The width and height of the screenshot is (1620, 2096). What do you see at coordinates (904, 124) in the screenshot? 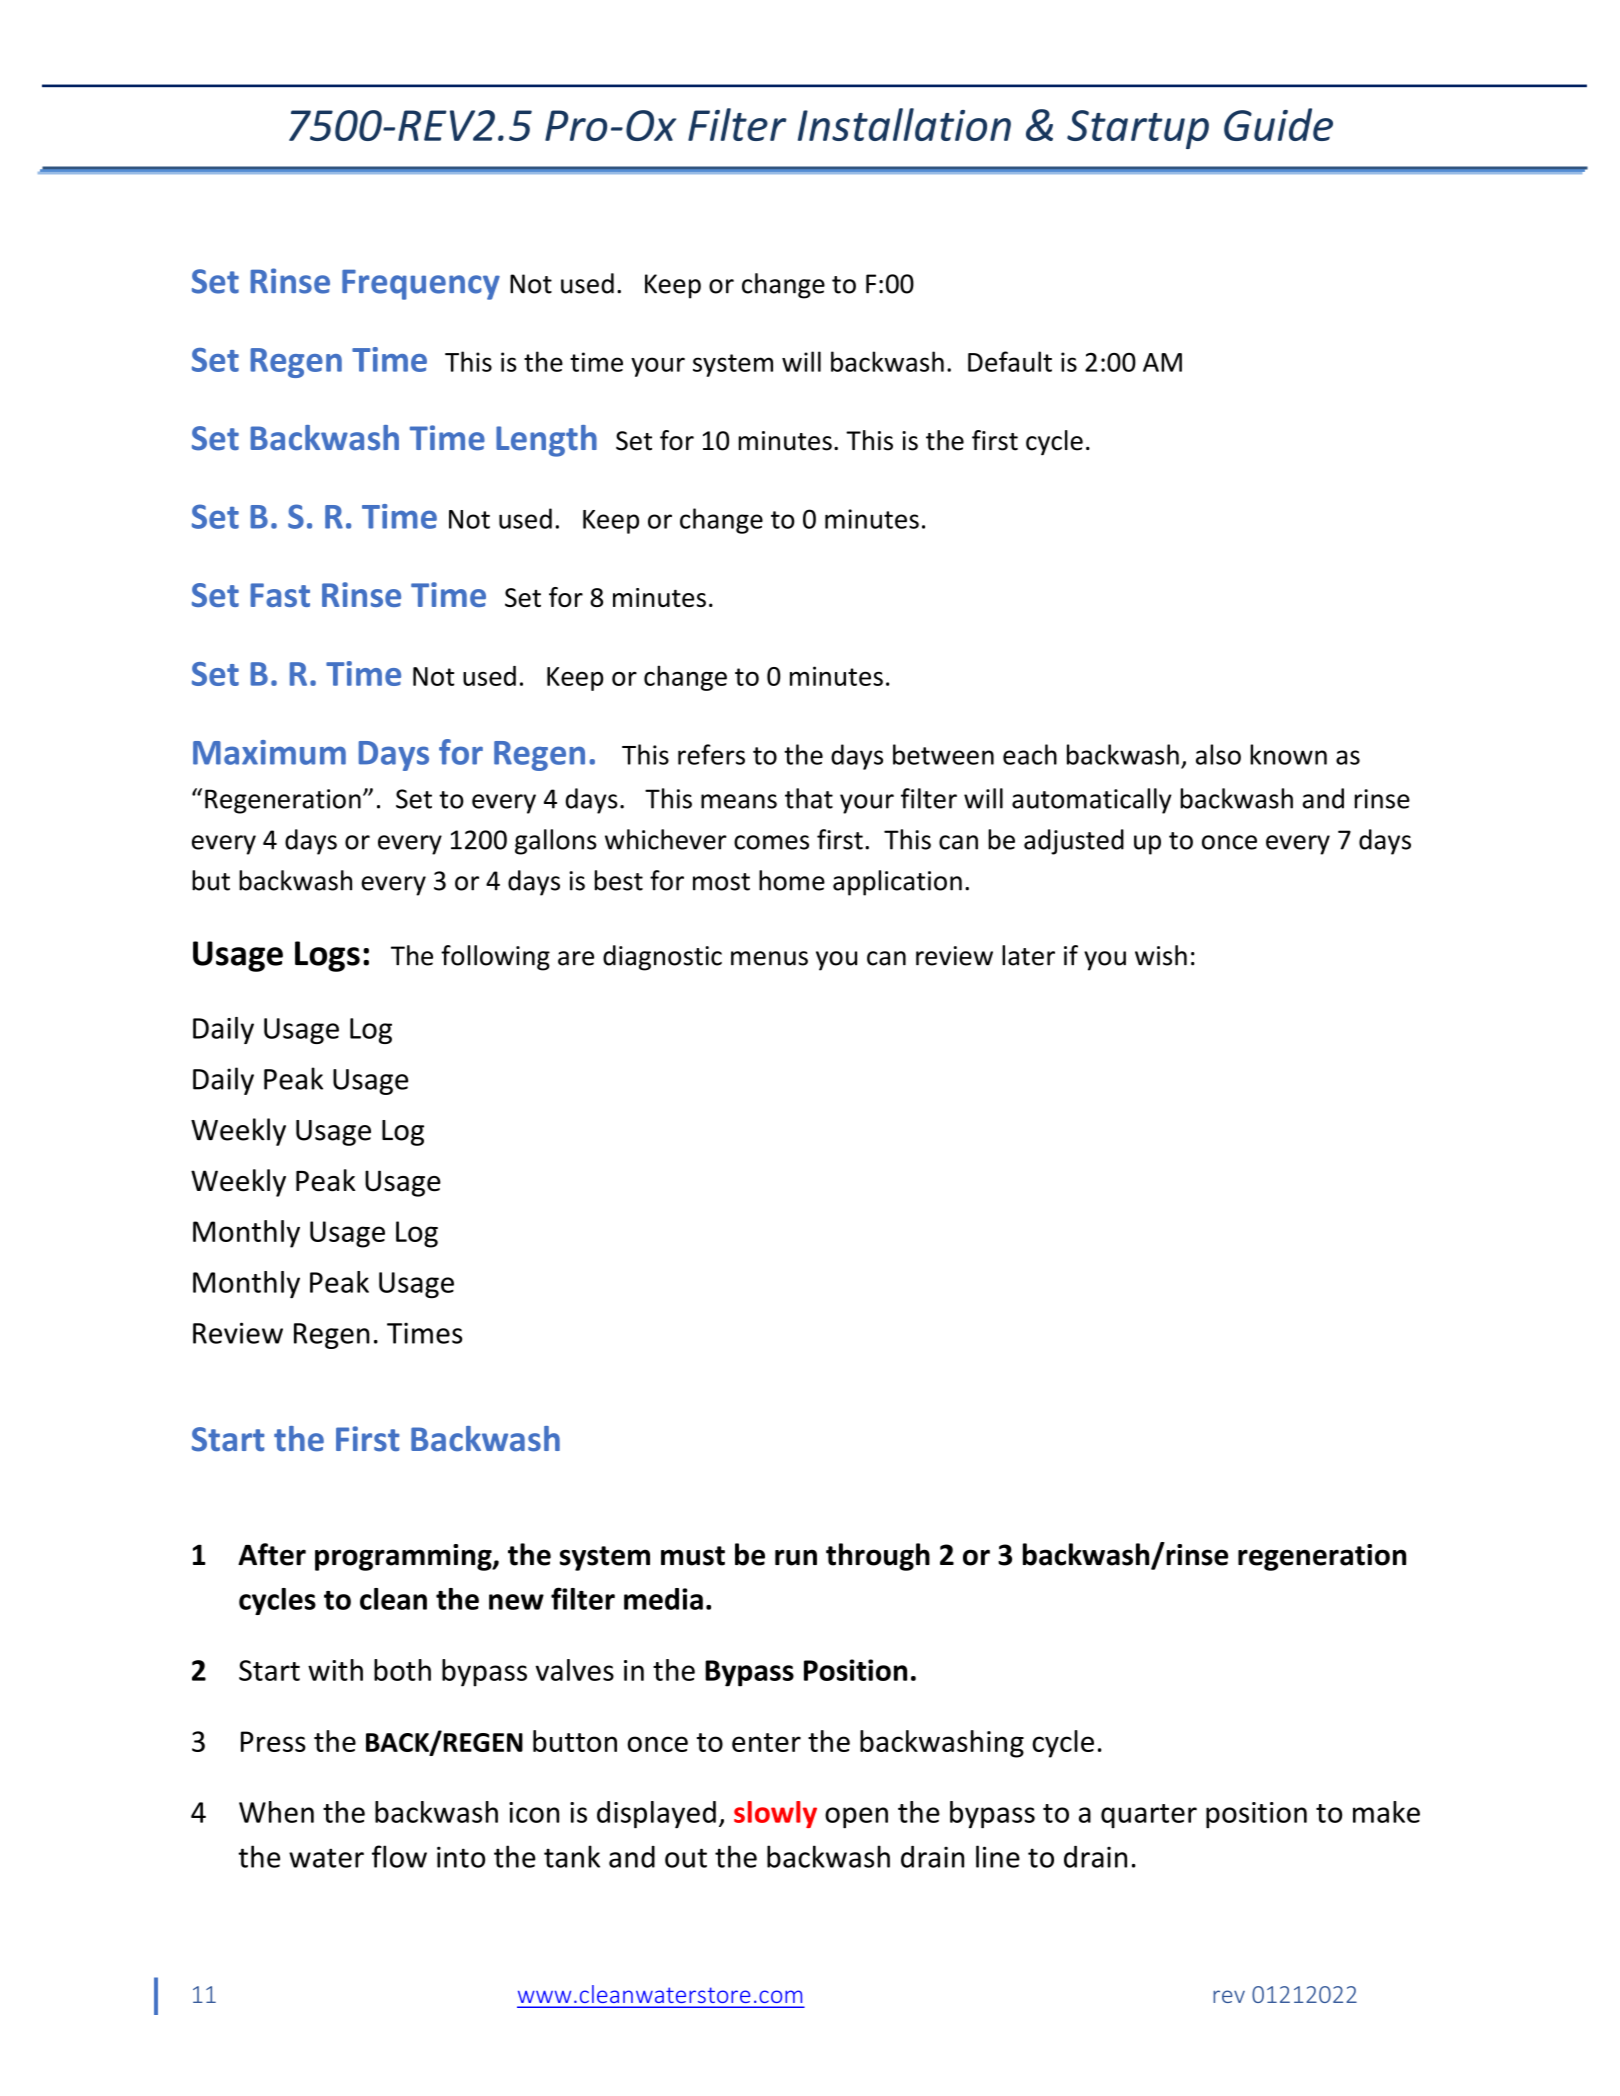
I see `Installation` at bounding box center [904, 124].
